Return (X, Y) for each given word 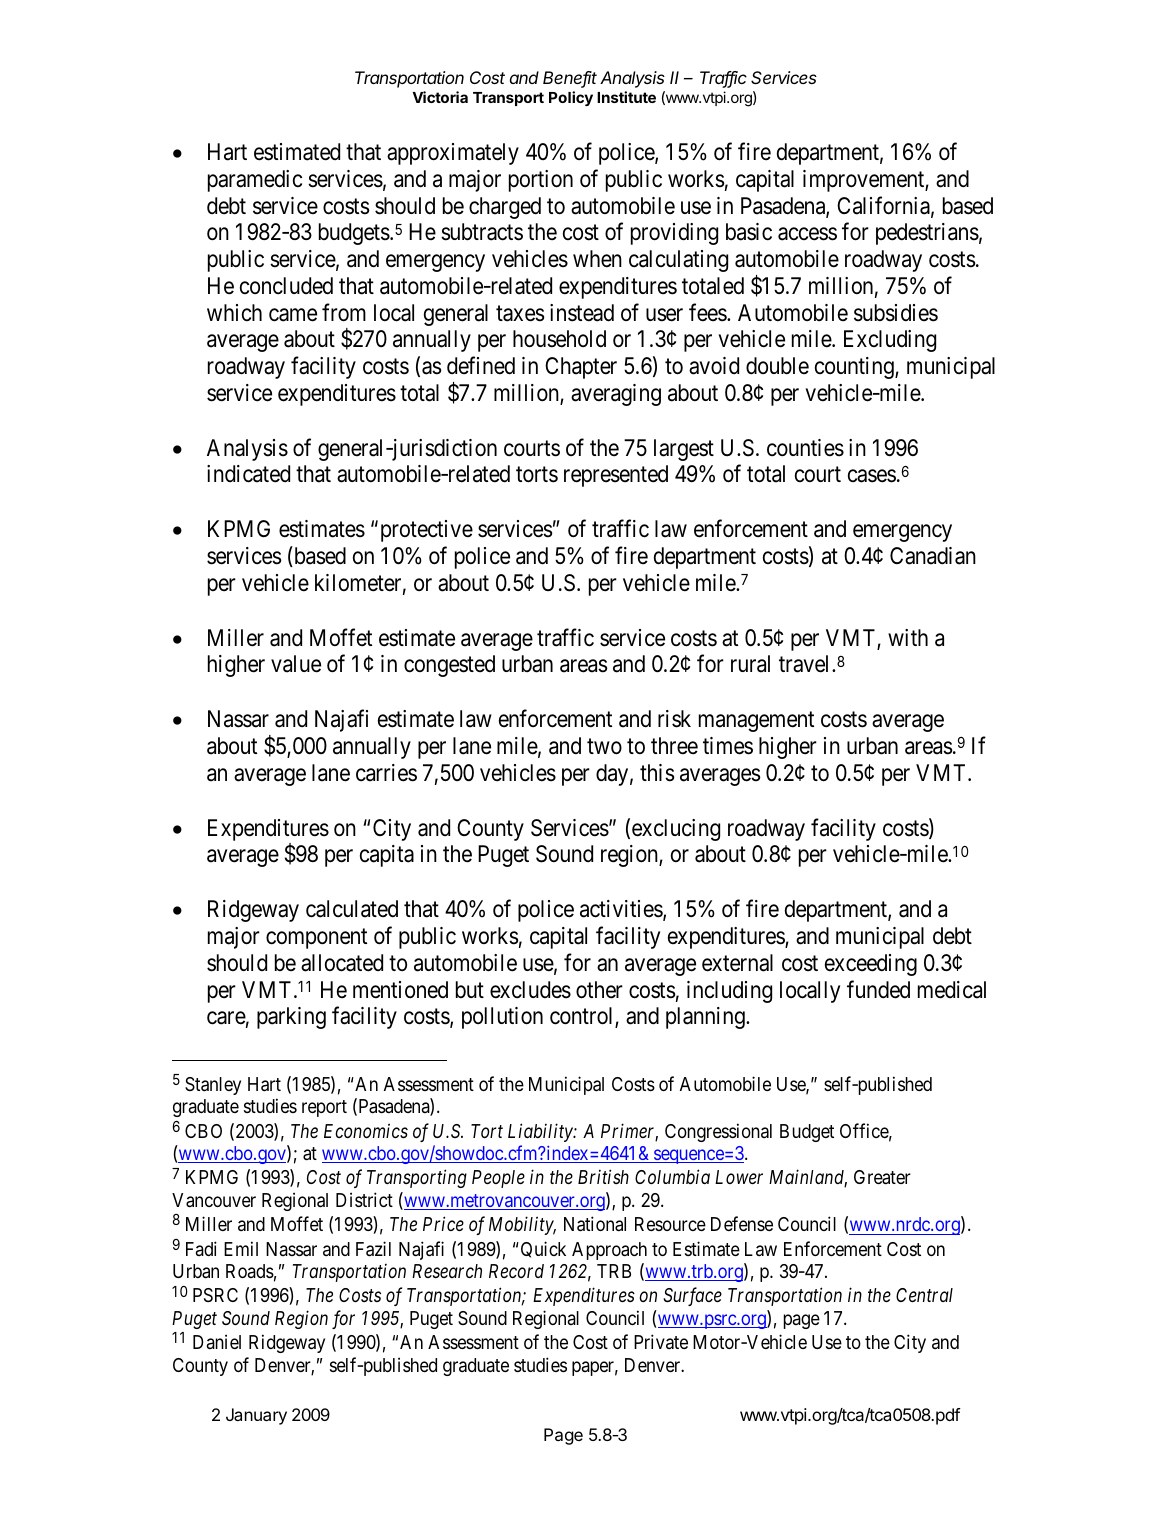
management (756, 722)
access (807, 234)
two (604, 747)
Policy (571, 98)
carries (386, 773)
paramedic (255, 181)
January (256, 1416)
